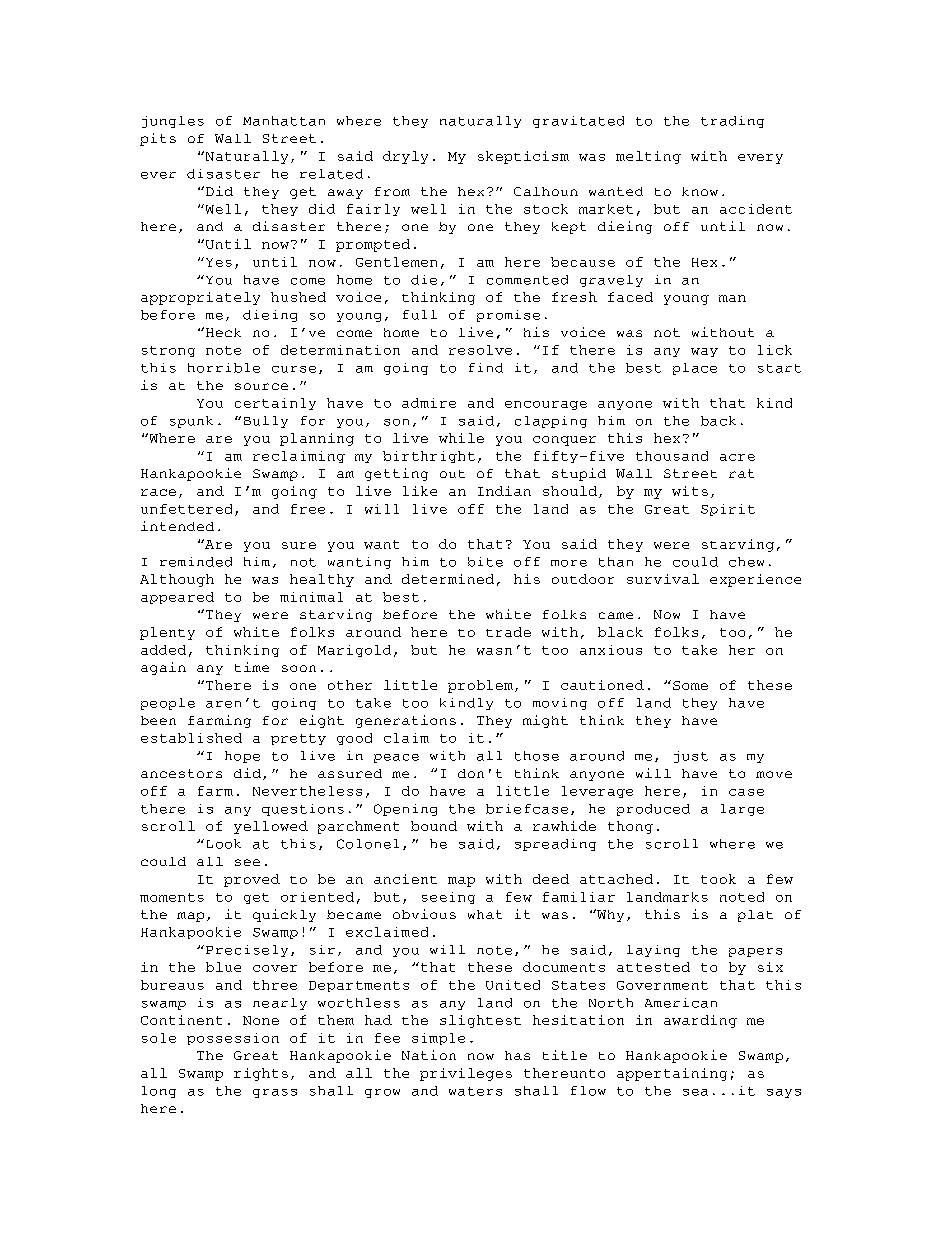 This screenshot has height=1233, width=952. Describe the element at coordinates (405, 157) in the screenshot. I see `dryly` at that location.
